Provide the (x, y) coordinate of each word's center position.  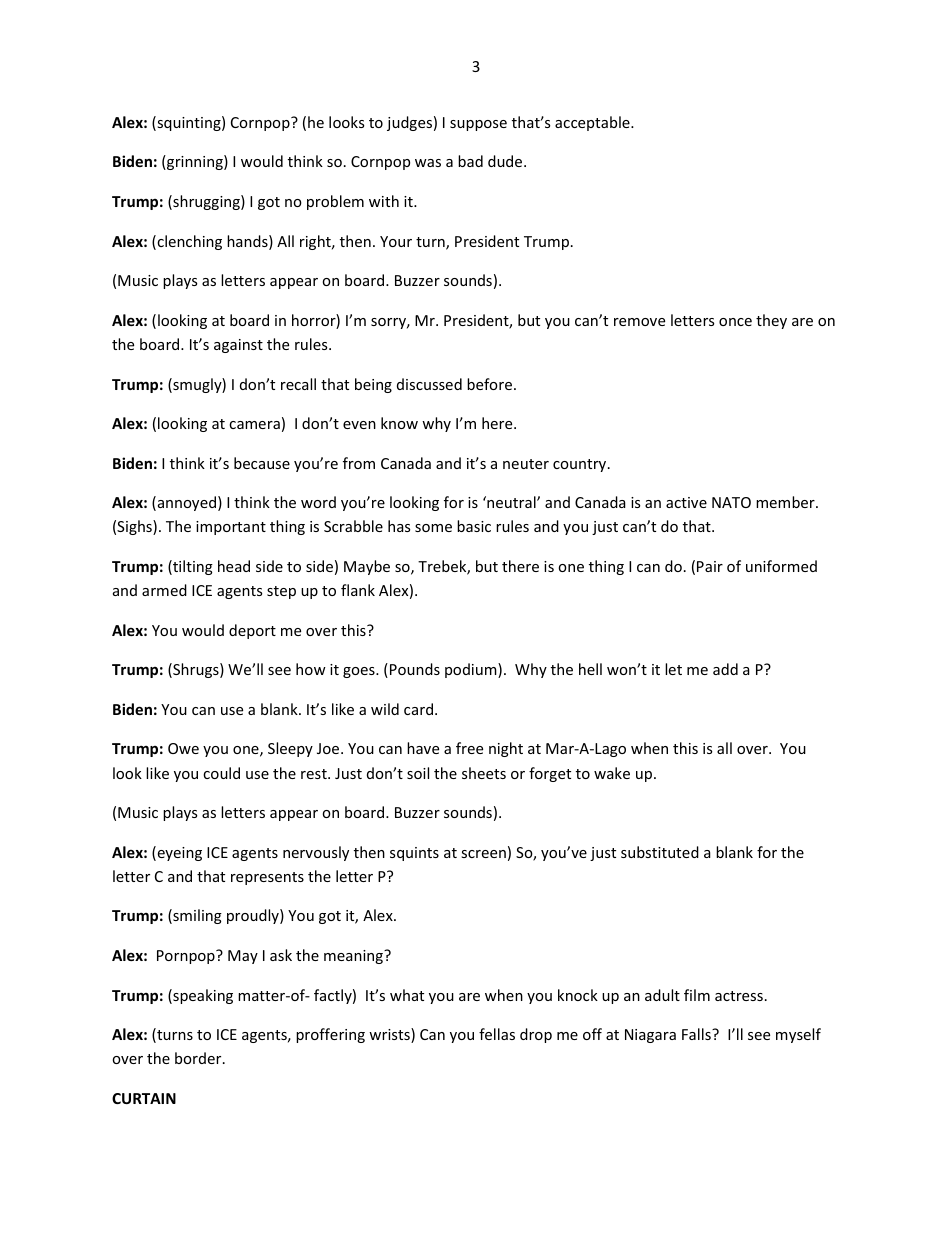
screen (483, 854)
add (725, 669)
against (238, 346)
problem (335, 202)
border (199, 1058)
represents (267, 878)
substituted (660, 852)
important (231, 528)
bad (470, 161)
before (489, 384)
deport (252, 631)
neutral (511, 502)
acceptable (593, 123)
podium (472, 670)
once (735, 322)
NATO (731, 502)
